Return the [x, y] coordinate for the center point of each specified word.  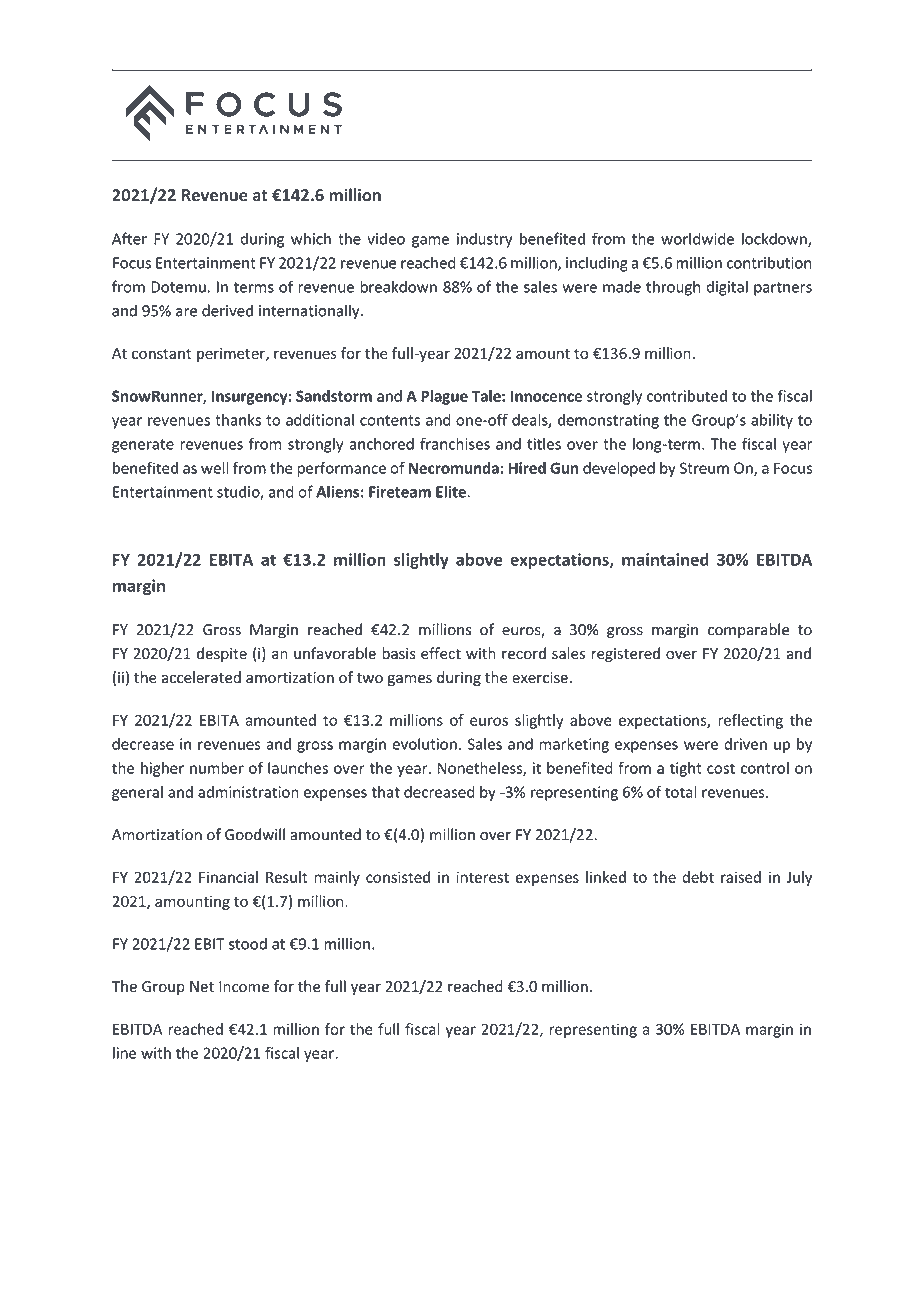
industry [485, 240]
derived [227, 310]
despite [222, 654]
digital [727, 288]
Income [244, 987]
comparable [748, 630]
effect [441, 653]
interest [482, 877]
